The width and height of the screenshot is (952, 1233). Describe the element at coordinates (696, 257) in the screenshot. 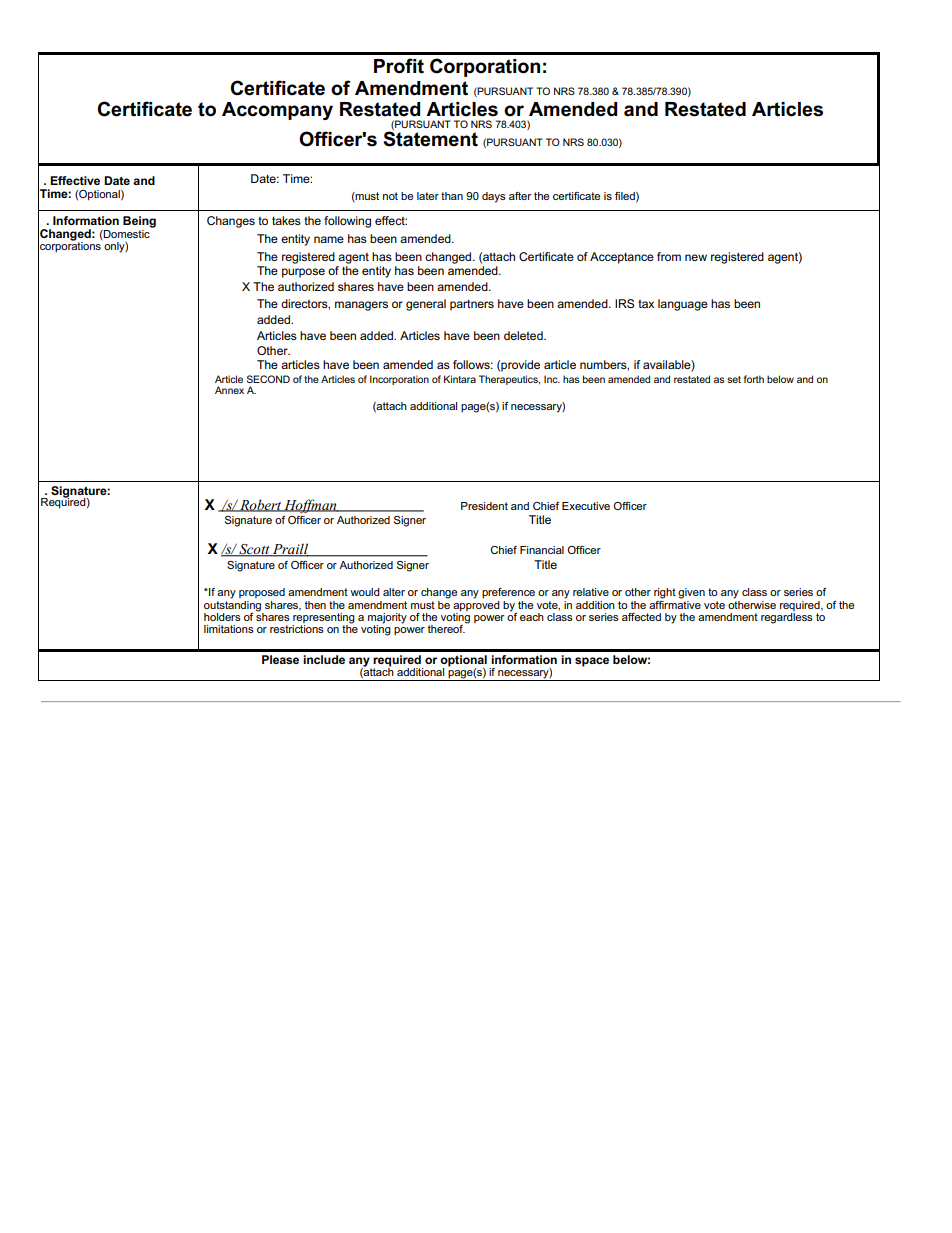

I see `new` at that location.
